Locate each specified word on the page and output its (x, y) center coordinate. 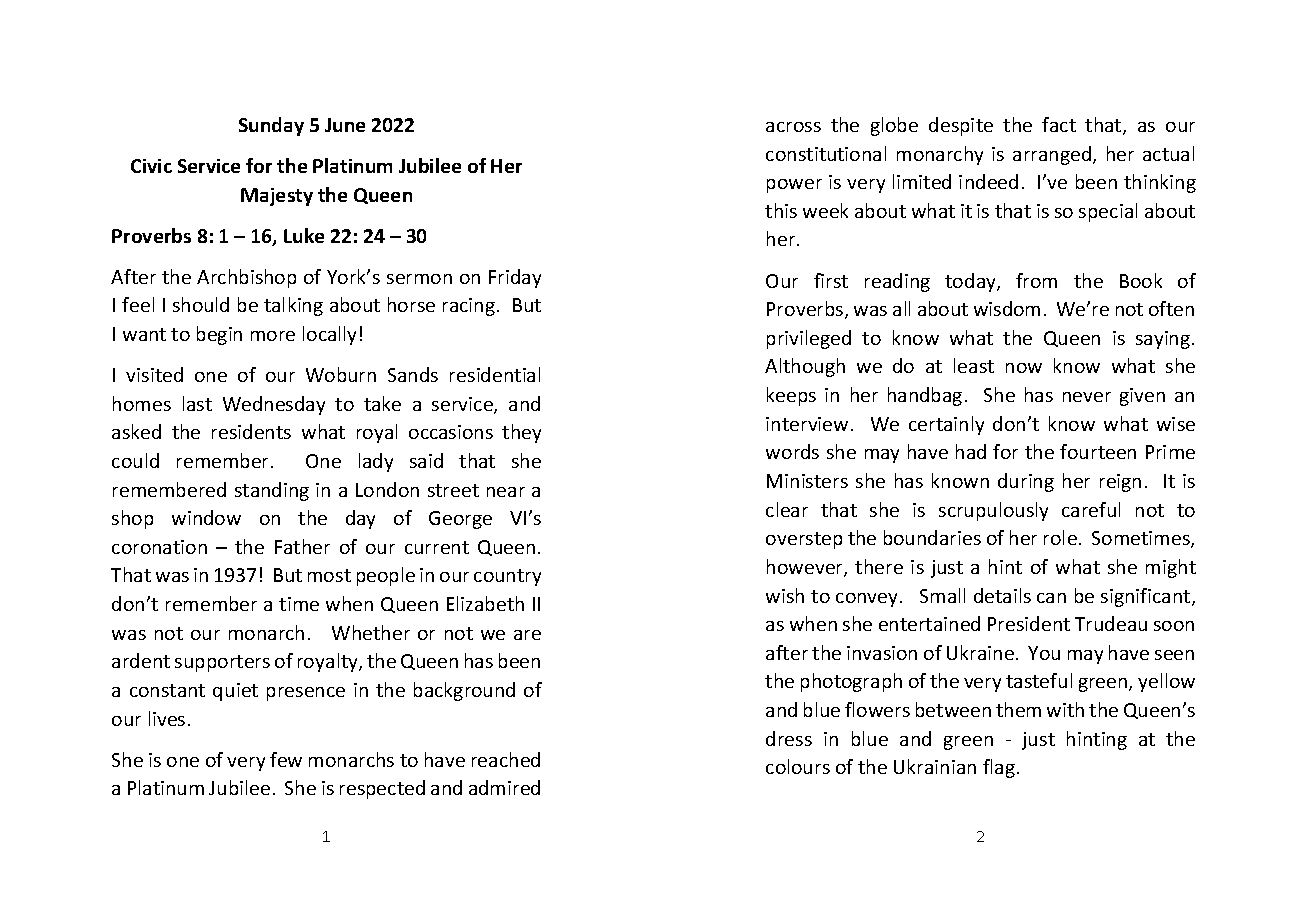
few (286, 759)
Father (302, 546)
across (793, 127)
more (273, 336)
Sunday (271, 126)
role (1062, 537)
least (974, 365)
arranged (1052, 155)
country (507, 577)
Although (805, 367)
